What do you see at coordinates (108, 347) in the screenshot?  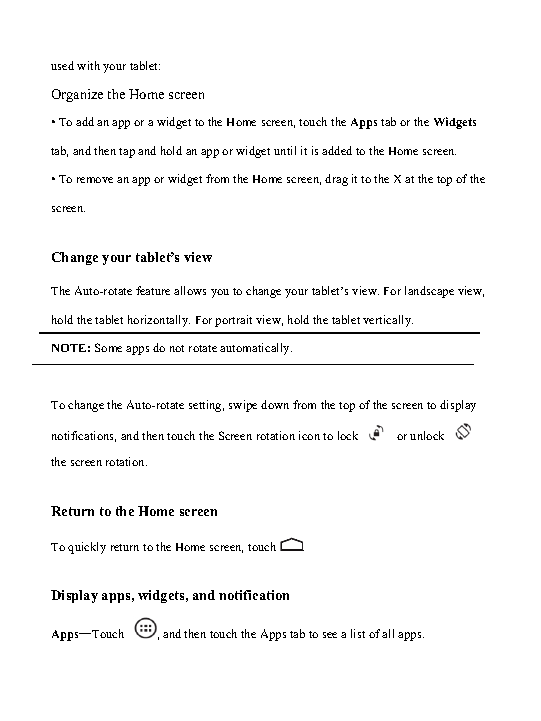 I see `Some` at bounding box center [108, 347].
